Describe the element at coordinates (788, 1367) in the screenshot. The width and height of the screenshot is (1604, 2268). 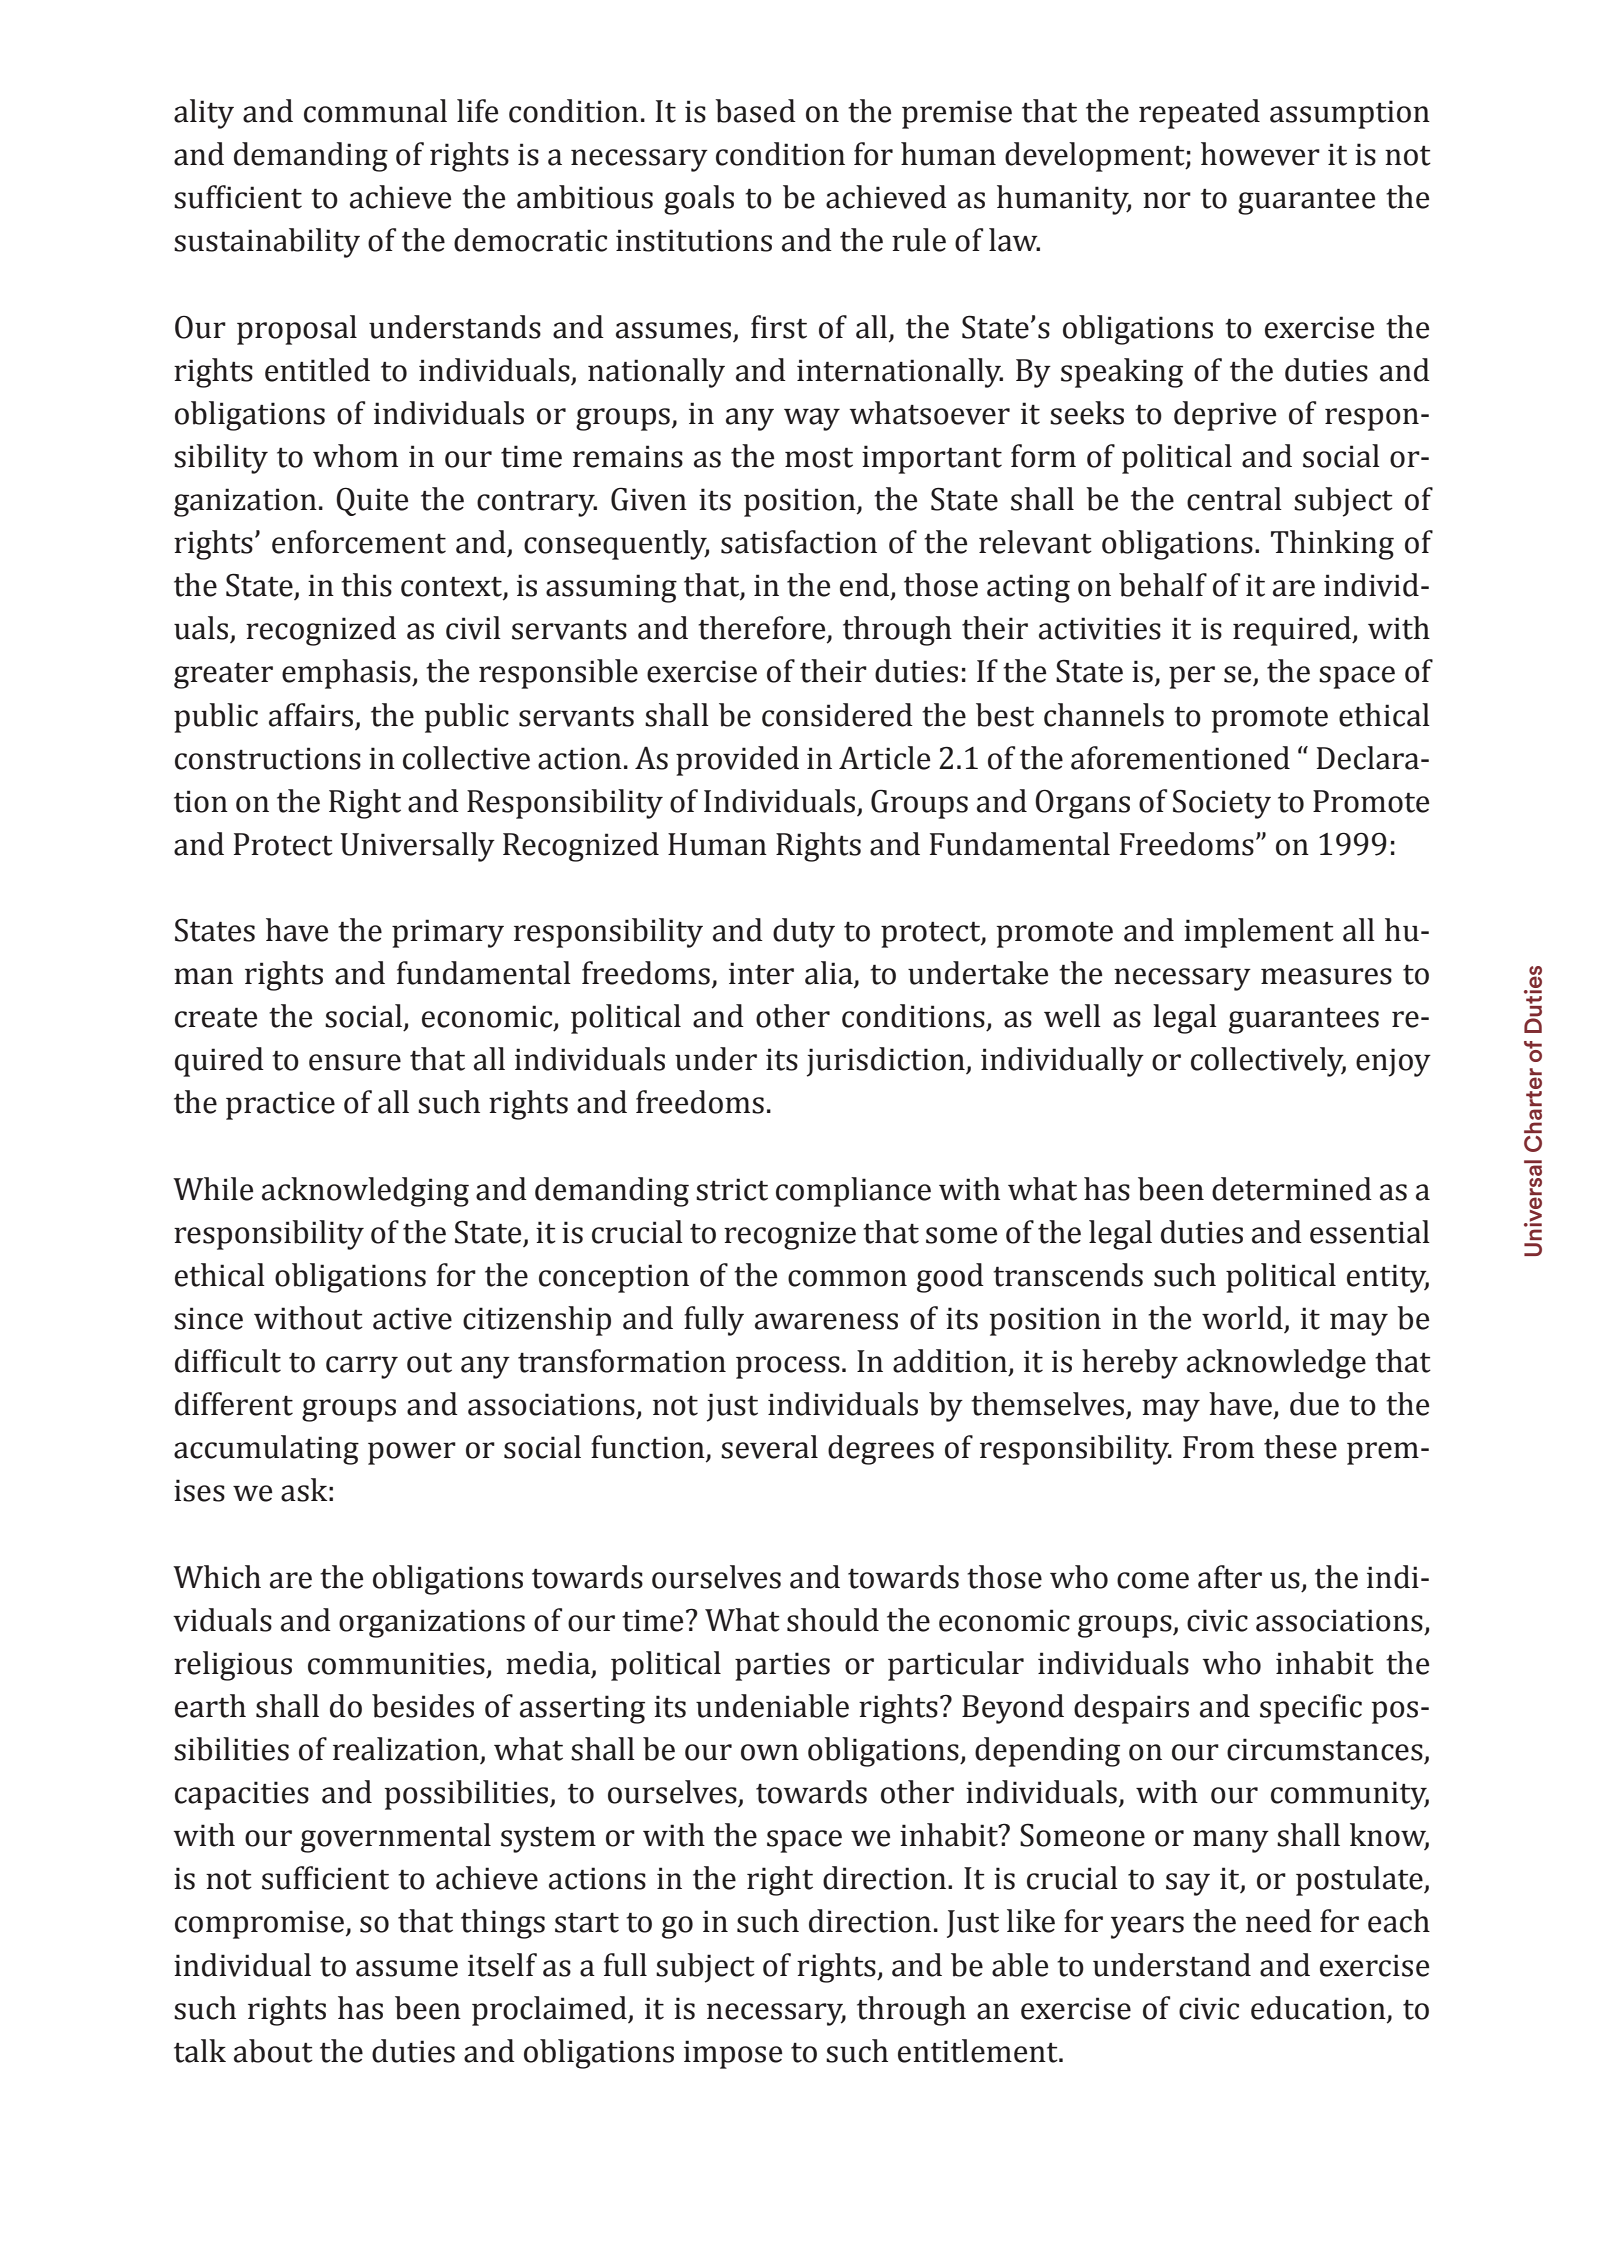
I see `process` at that location.
